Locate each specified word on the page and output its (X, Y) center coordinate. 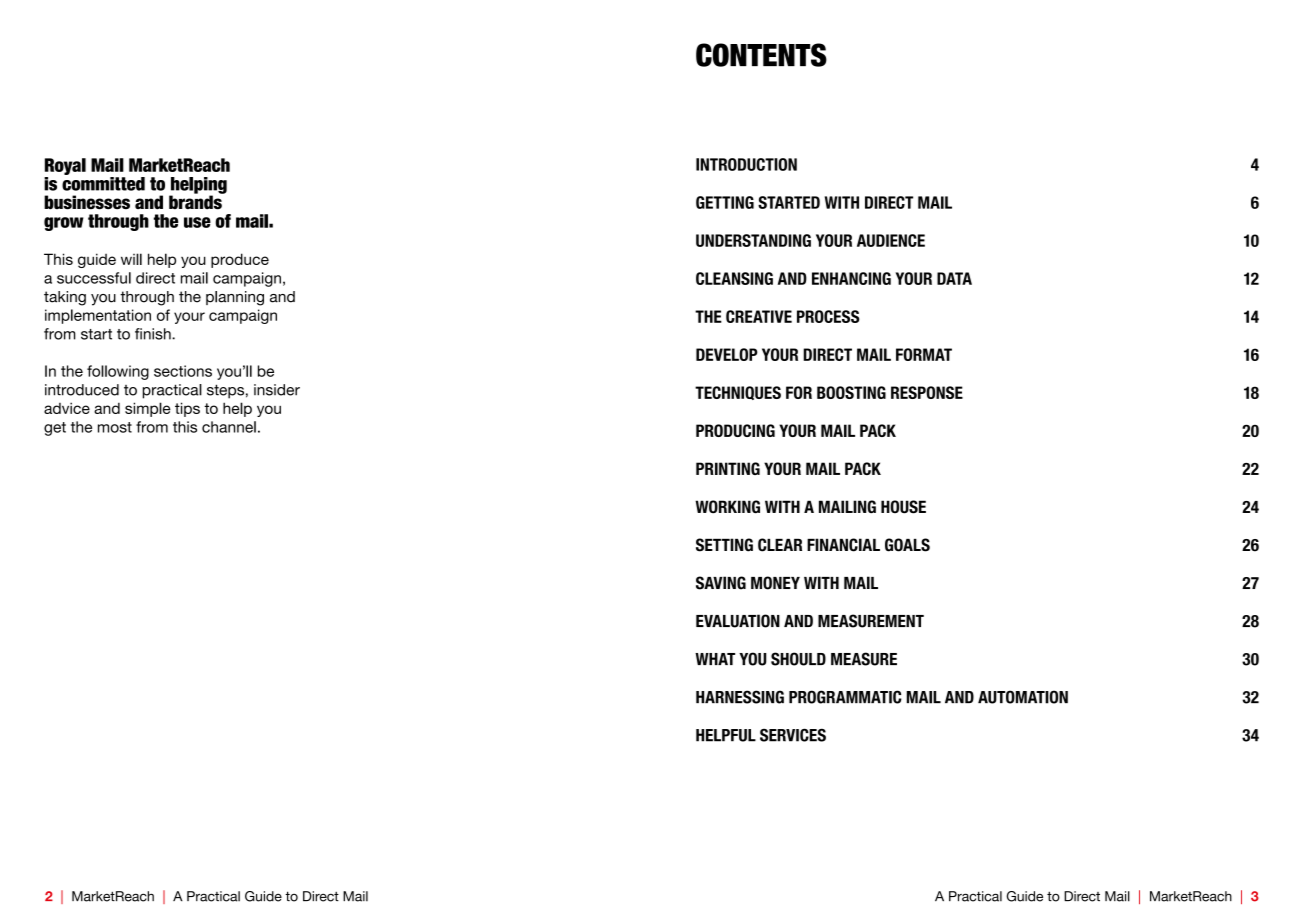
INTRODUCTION (746, 164)
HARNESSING (740, 697)
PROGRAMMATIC (845, 697)
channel (229, 427)
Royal (65, 166)
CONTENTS (761, 55)
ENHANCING (851, 278)
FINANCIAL (843, 545)
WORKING (727, 507)
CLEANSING (734, 278)
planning (235, 298)
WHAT (715, 659)
